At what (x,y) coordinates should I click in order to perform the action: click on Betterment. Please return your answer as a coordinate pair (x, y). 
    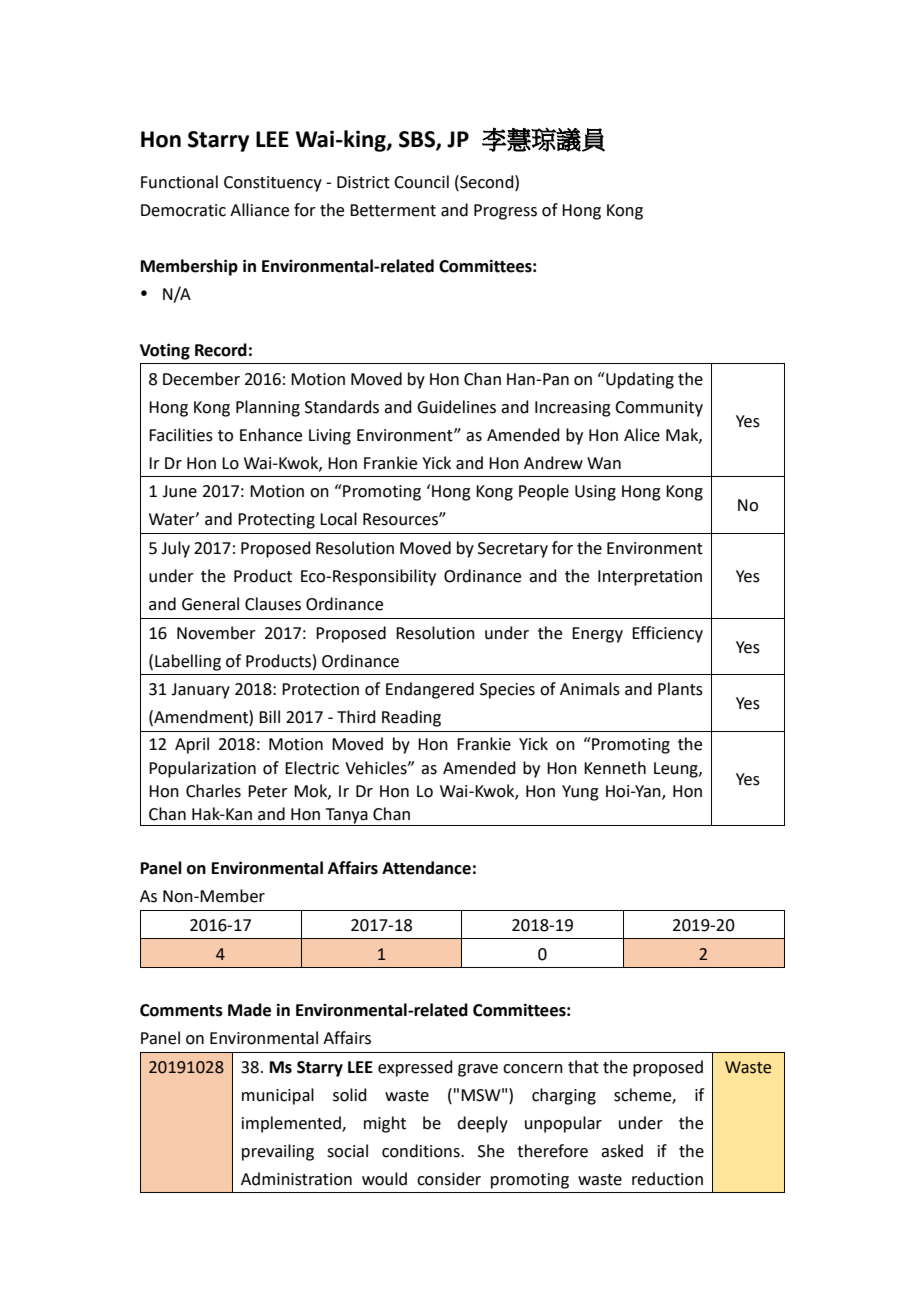
    Looking at the image, I should click on (393, 210).
